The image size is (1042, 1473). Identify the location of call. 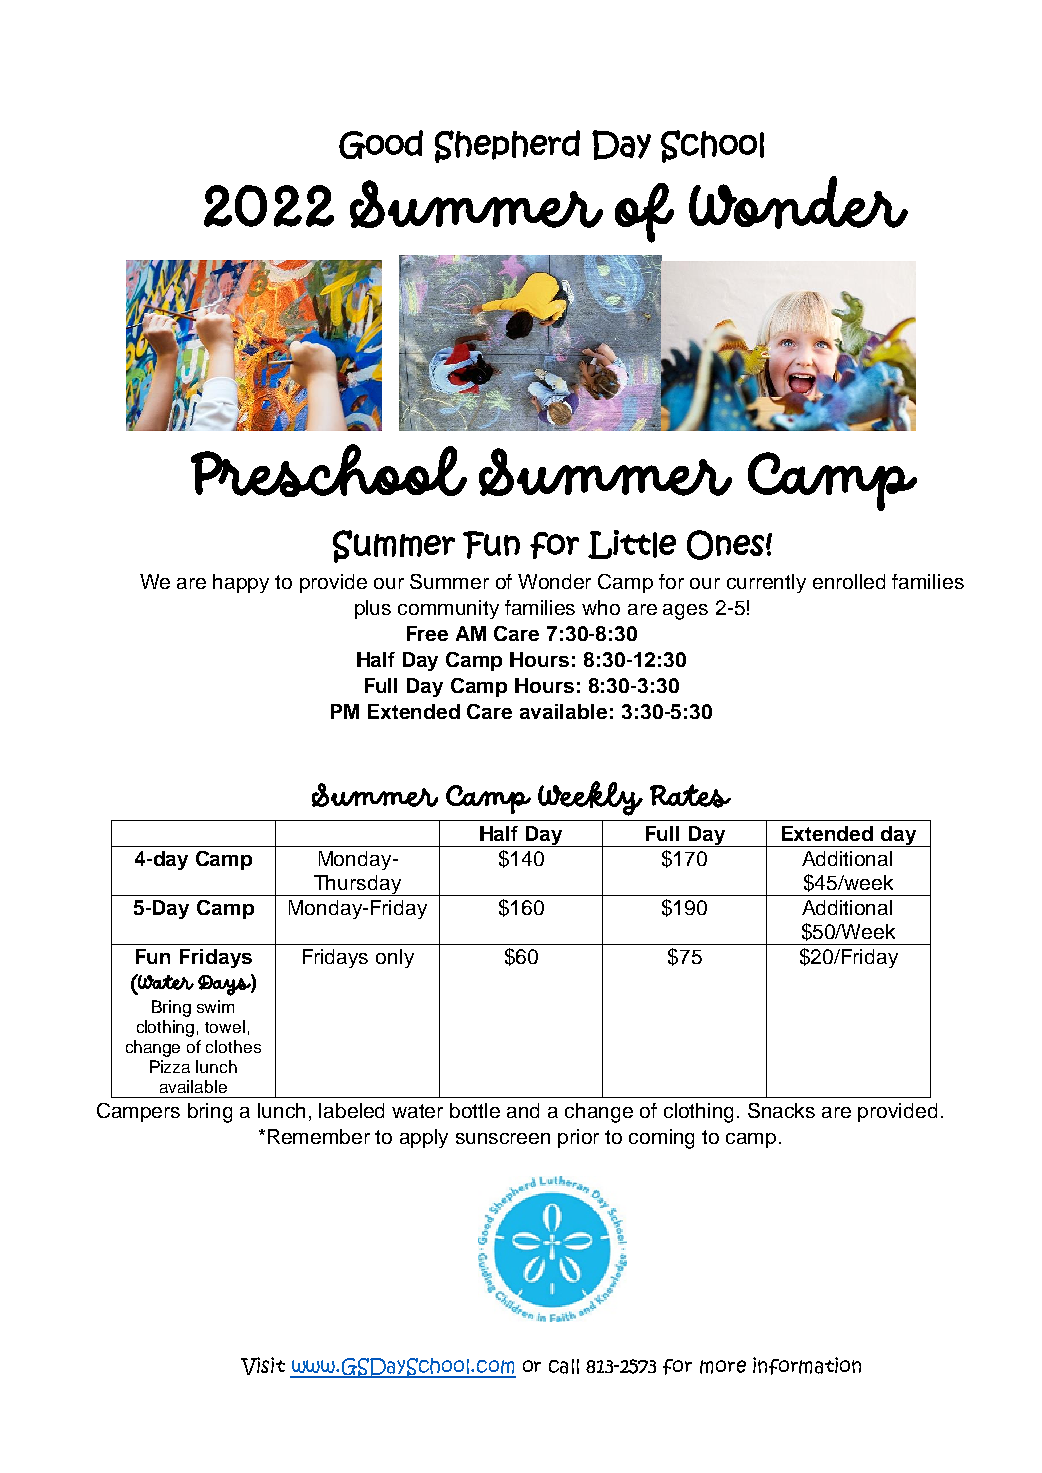
(564, 1366).
